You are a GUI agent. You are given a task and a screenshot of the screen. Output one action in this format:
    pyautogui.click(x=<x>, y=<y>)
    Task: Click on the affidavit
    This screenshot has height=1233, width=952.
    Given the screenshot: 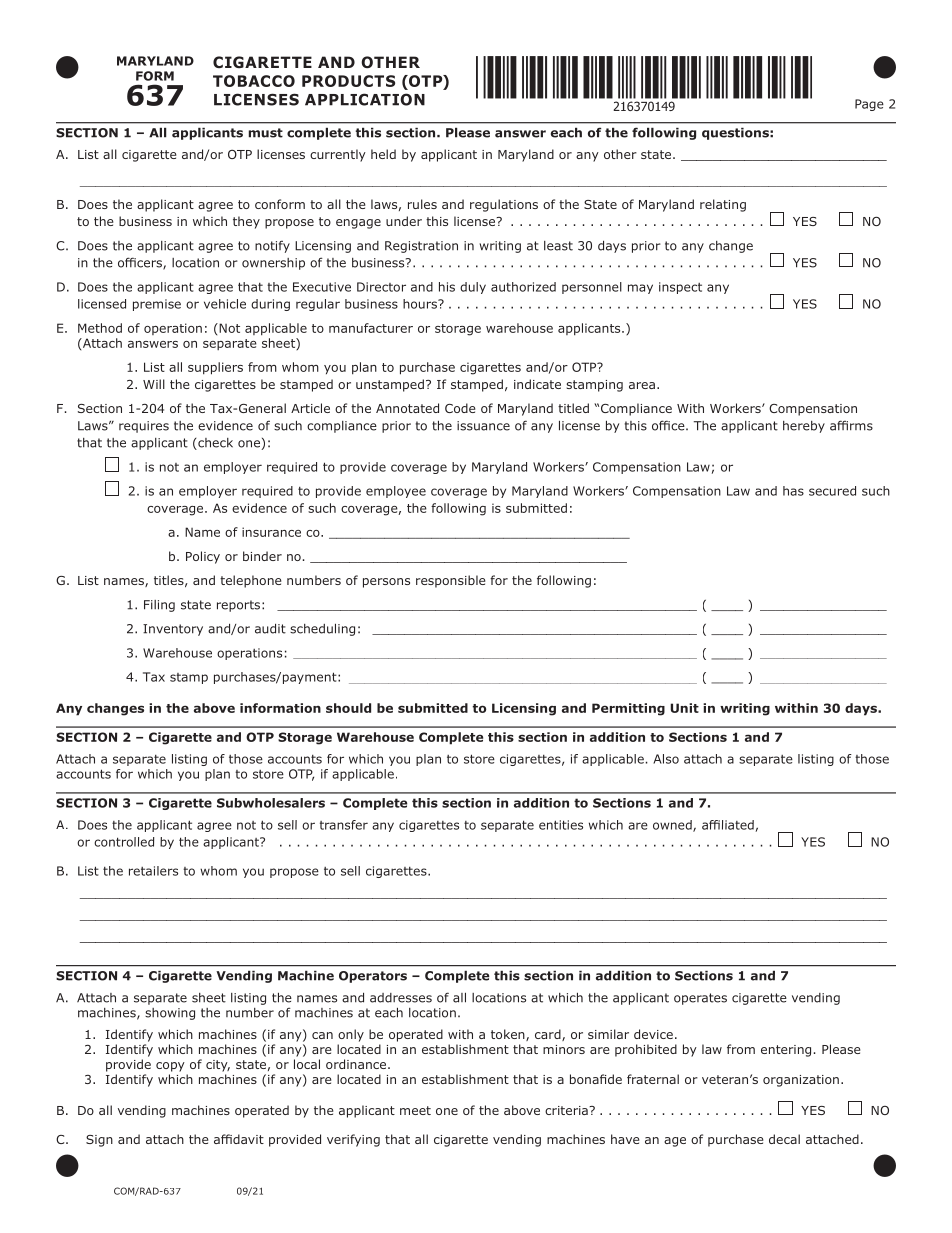 What is the action you would take?
    pyautogui.click(x=239, y=1139)
